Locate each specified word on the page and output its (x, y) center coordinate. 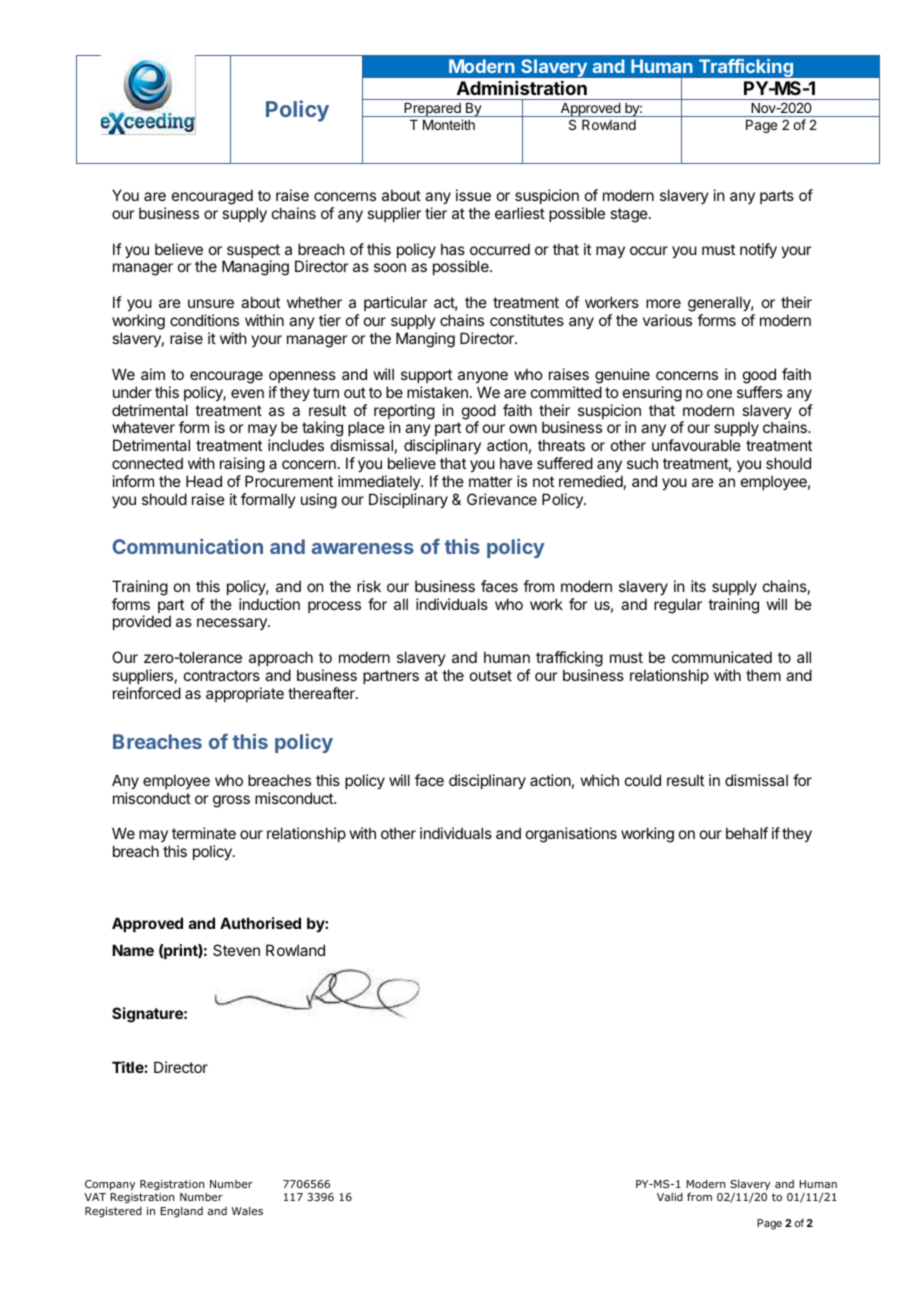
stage (630, 215)
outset (491, 675)
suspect (253, 252)
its (698, 586)
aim (153, 374)
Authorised (260, 923)
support (426, 376)
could (643, 780)
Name (133, 950)
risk (369, 586)
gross (231, 801)
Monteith (449, 124)
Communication (188, 546)
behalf (747, 833)
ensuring (652, 394)
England (182, 1212)
